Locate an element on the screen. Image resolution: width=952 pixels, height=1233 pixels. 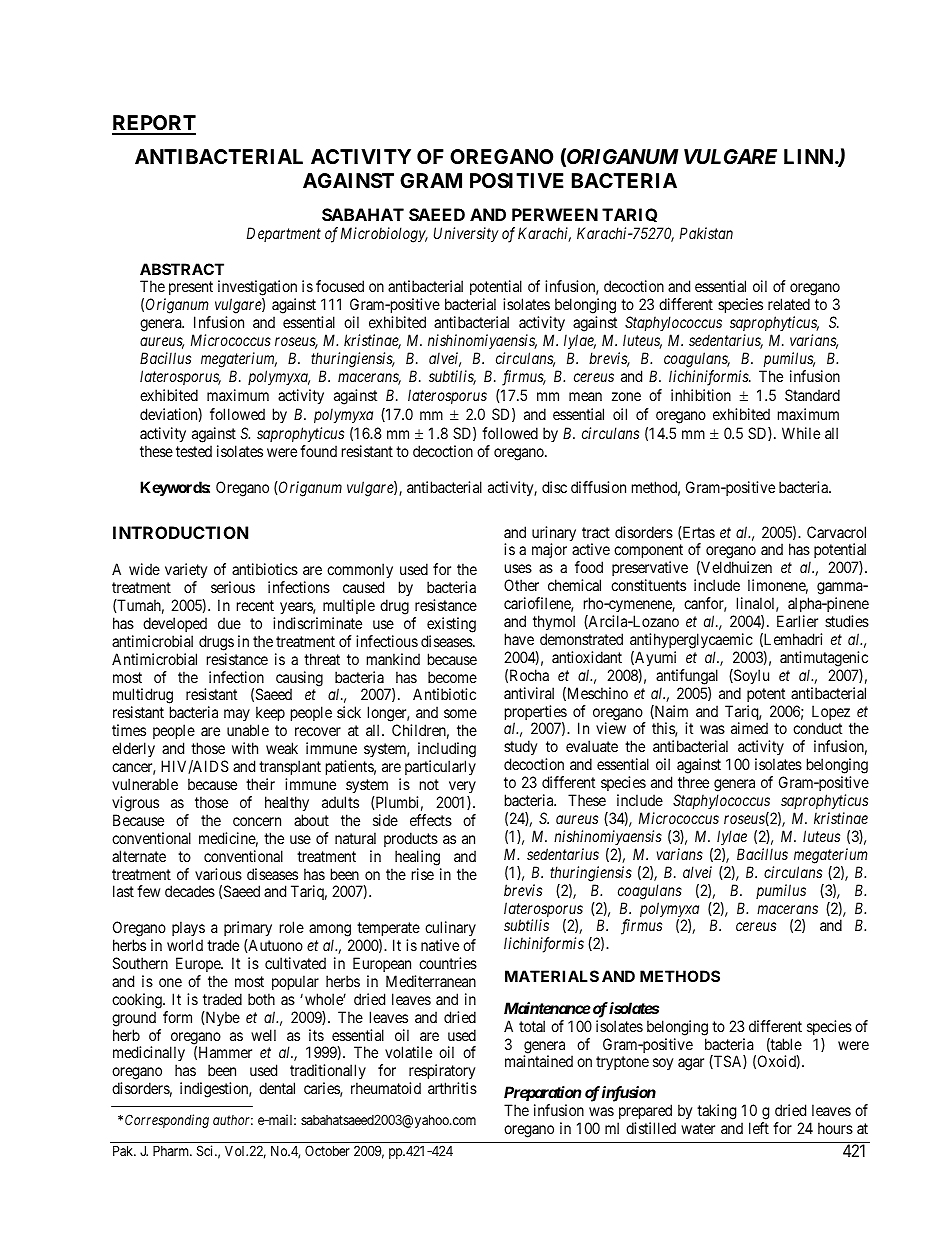
Pakistan is located at coordinates (706, 233).
